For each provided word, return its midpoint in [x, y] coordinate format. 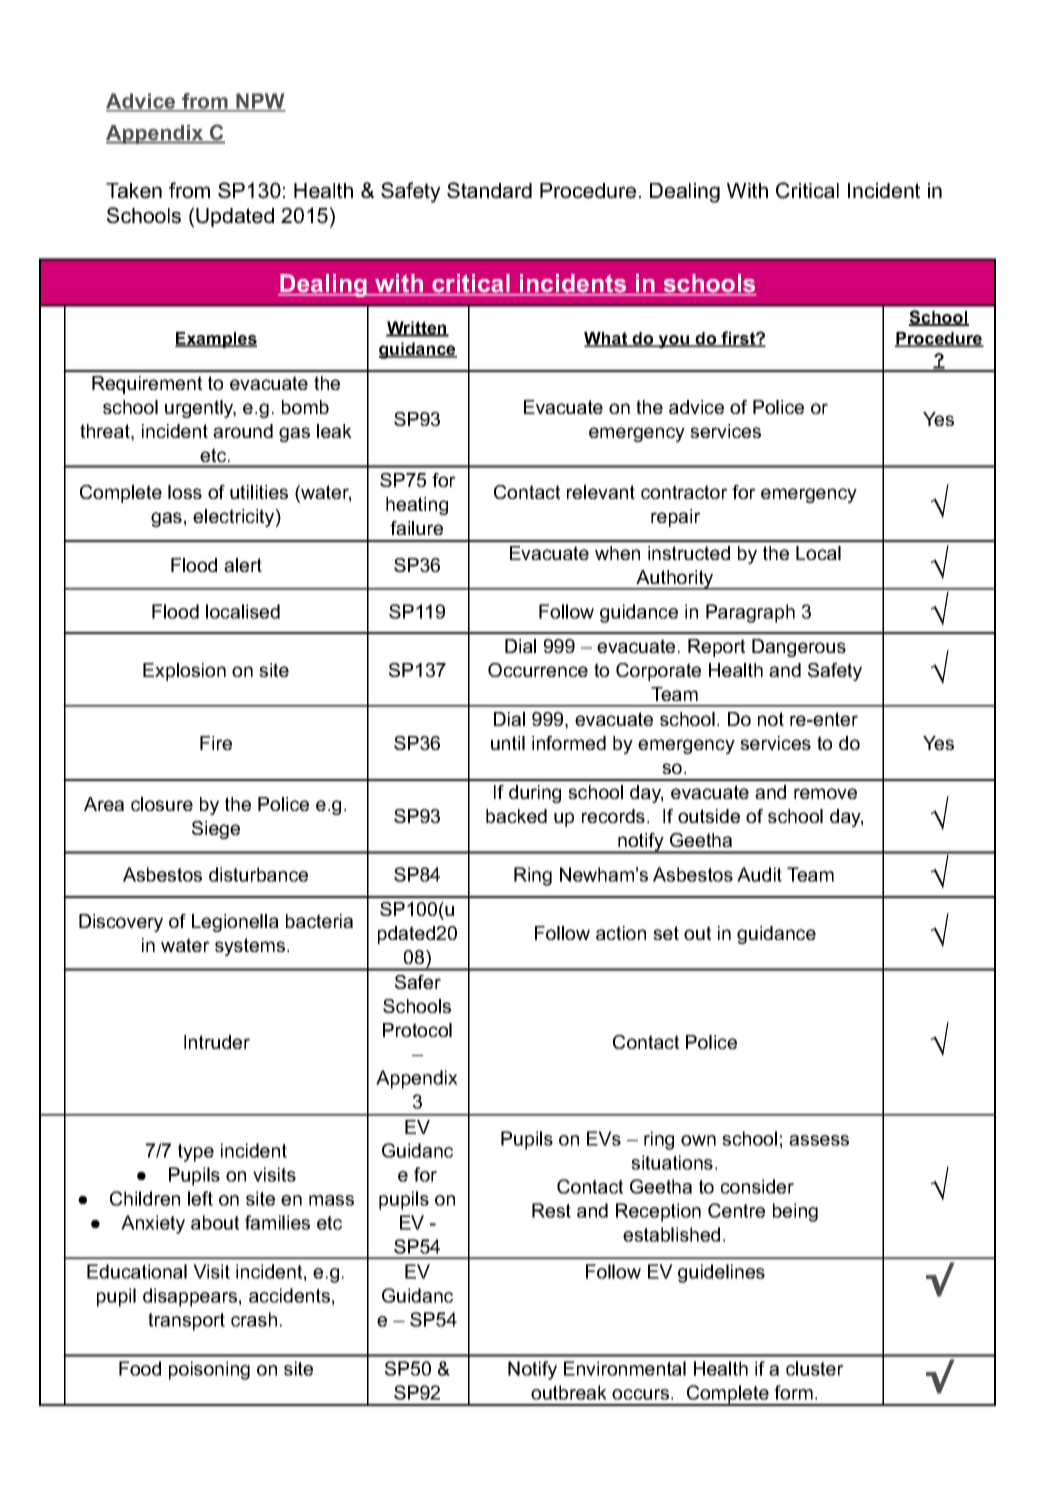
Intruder [217, 1042]
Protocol [417, 1030]
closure [162, 804]
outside [709, 816]
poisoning [209, 1370]
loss [185, 492]
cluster [815, 1368]
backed [516, 816]
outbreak [569, 1392]
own [698, 1140]
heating [417, 506]
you [674, 341]
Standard [489, 190]
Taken [134, 191]
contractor [684, 492]
